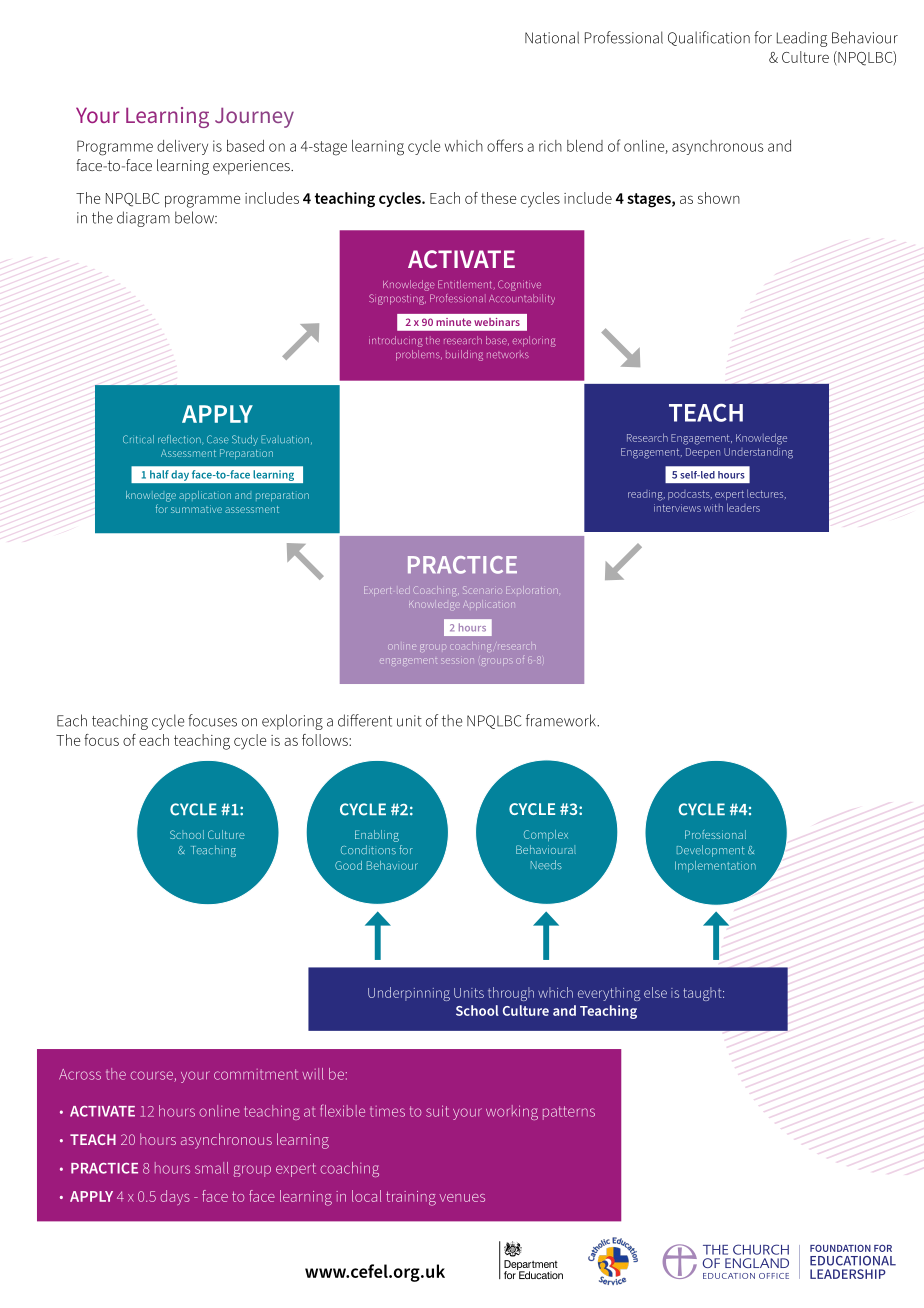  Describe the element at coordinates (483, 590) in the screenshot. I see `Scenario` at that location.
